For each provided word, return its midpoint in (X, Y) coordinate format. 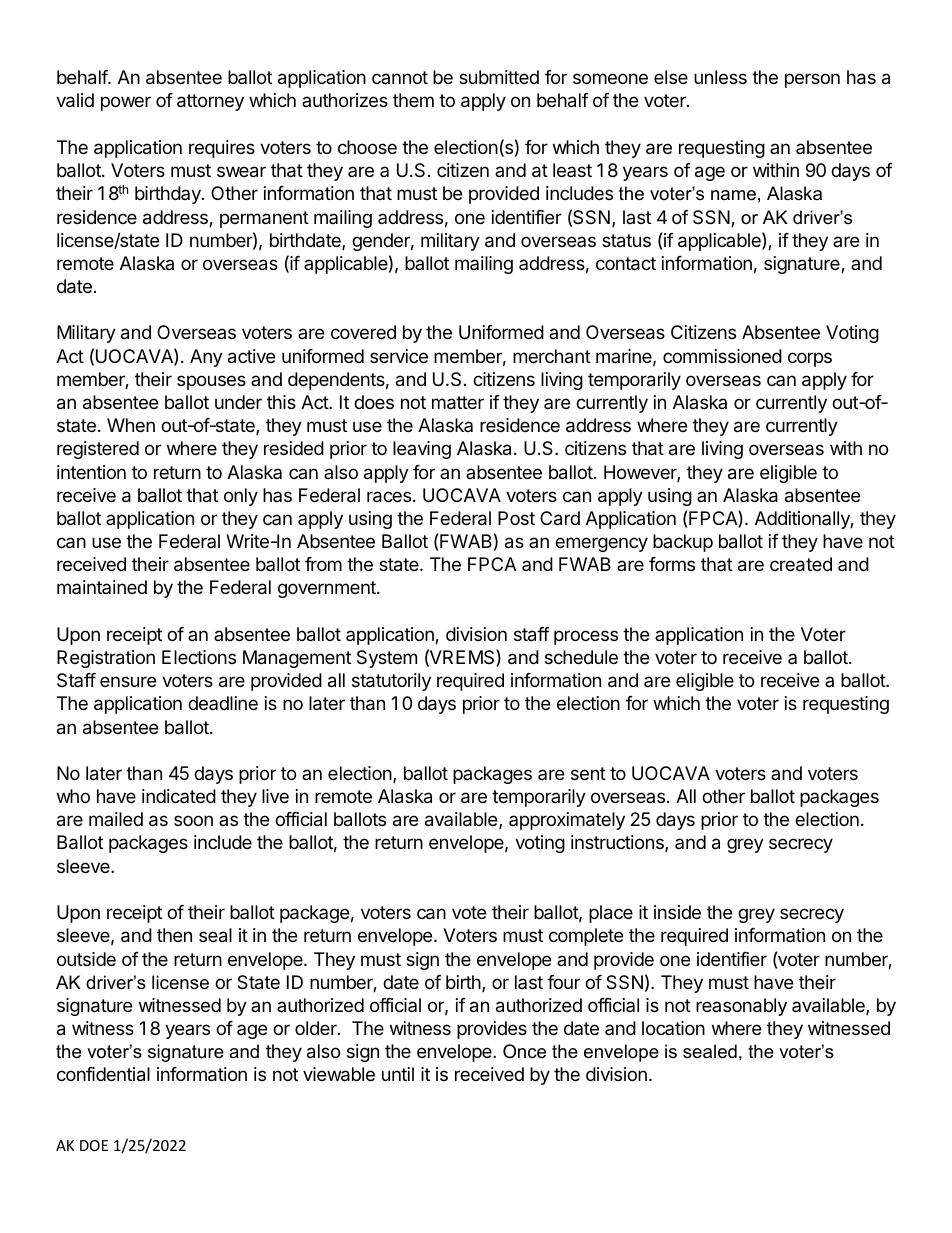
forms (672, 564)
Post (516, 518)
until (398, 1074)
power (126, 103)
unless (720, 77)
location (673, 1028)
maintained (102, 587)
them (413, 100)
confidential (103, 1074)
